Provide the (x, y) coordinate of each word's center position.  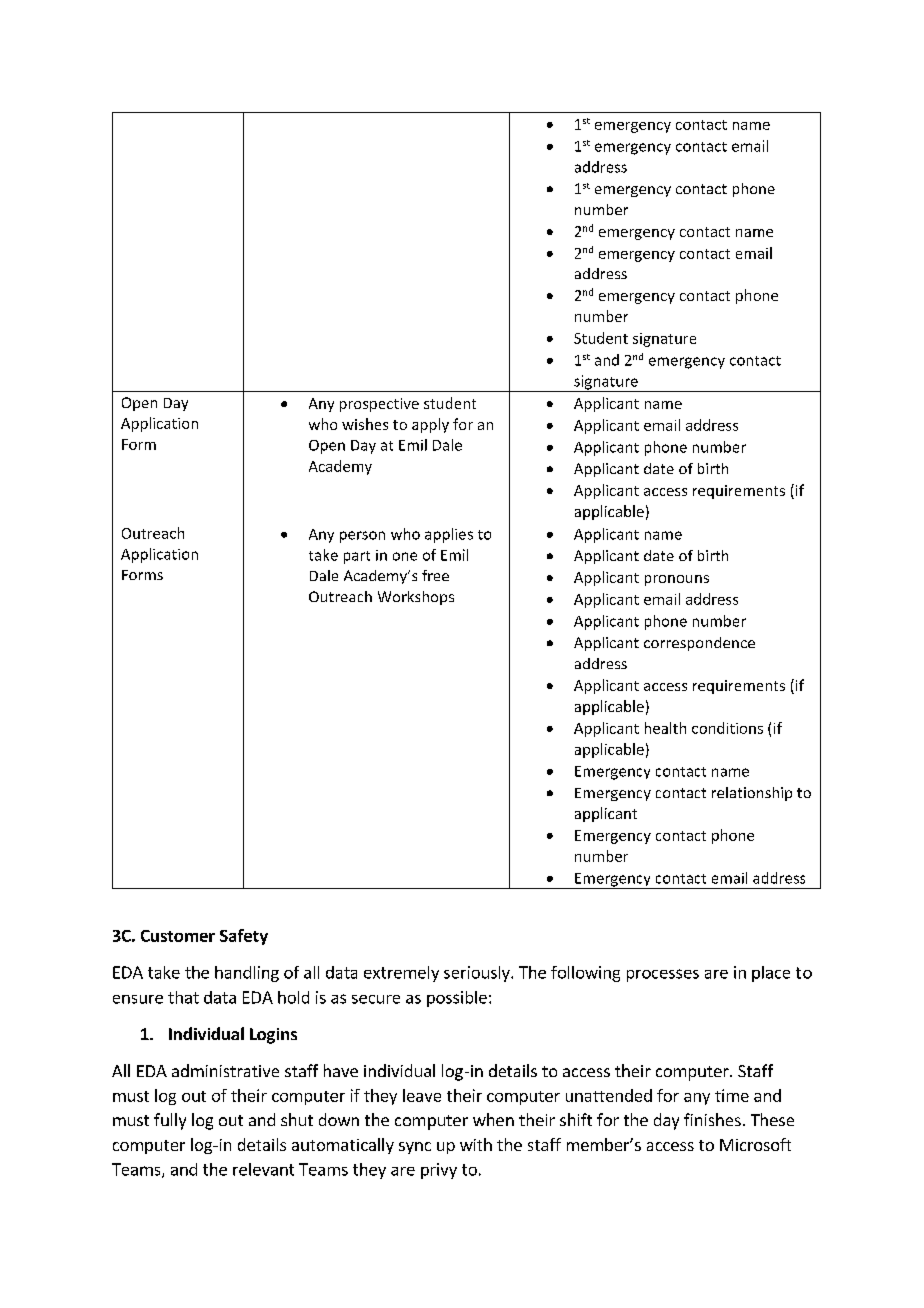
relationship (752, 794)
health (665, 728)
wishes (365, 424)
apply (430, 425)
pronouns (677, 580)
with (476, 1144)
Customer (178, 936)
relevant (263, 1169)
